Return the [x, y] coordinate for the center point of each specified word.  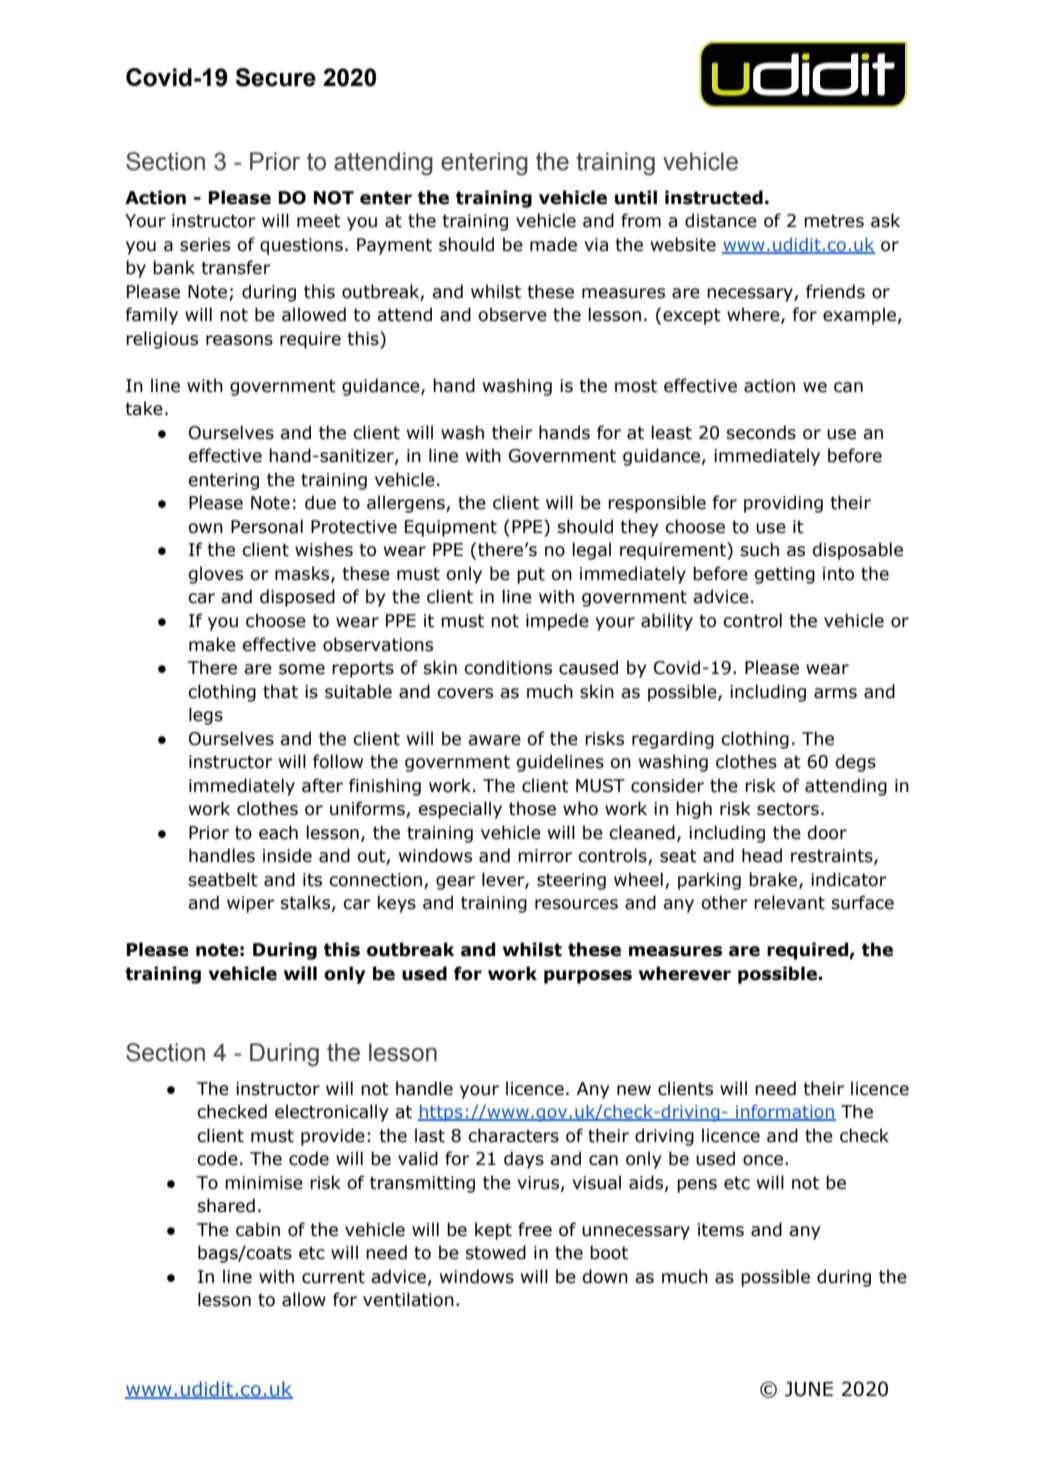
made [553, 244]
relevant [789, 902]
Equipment [451, 528]
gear [455, 883]
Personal [267, 526]
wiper [251, 904]
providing [783, 504]
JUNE [809, 1389]
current [333, 1277]
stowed [496, 1252]
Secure [276, 77]
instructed [714, 197]
